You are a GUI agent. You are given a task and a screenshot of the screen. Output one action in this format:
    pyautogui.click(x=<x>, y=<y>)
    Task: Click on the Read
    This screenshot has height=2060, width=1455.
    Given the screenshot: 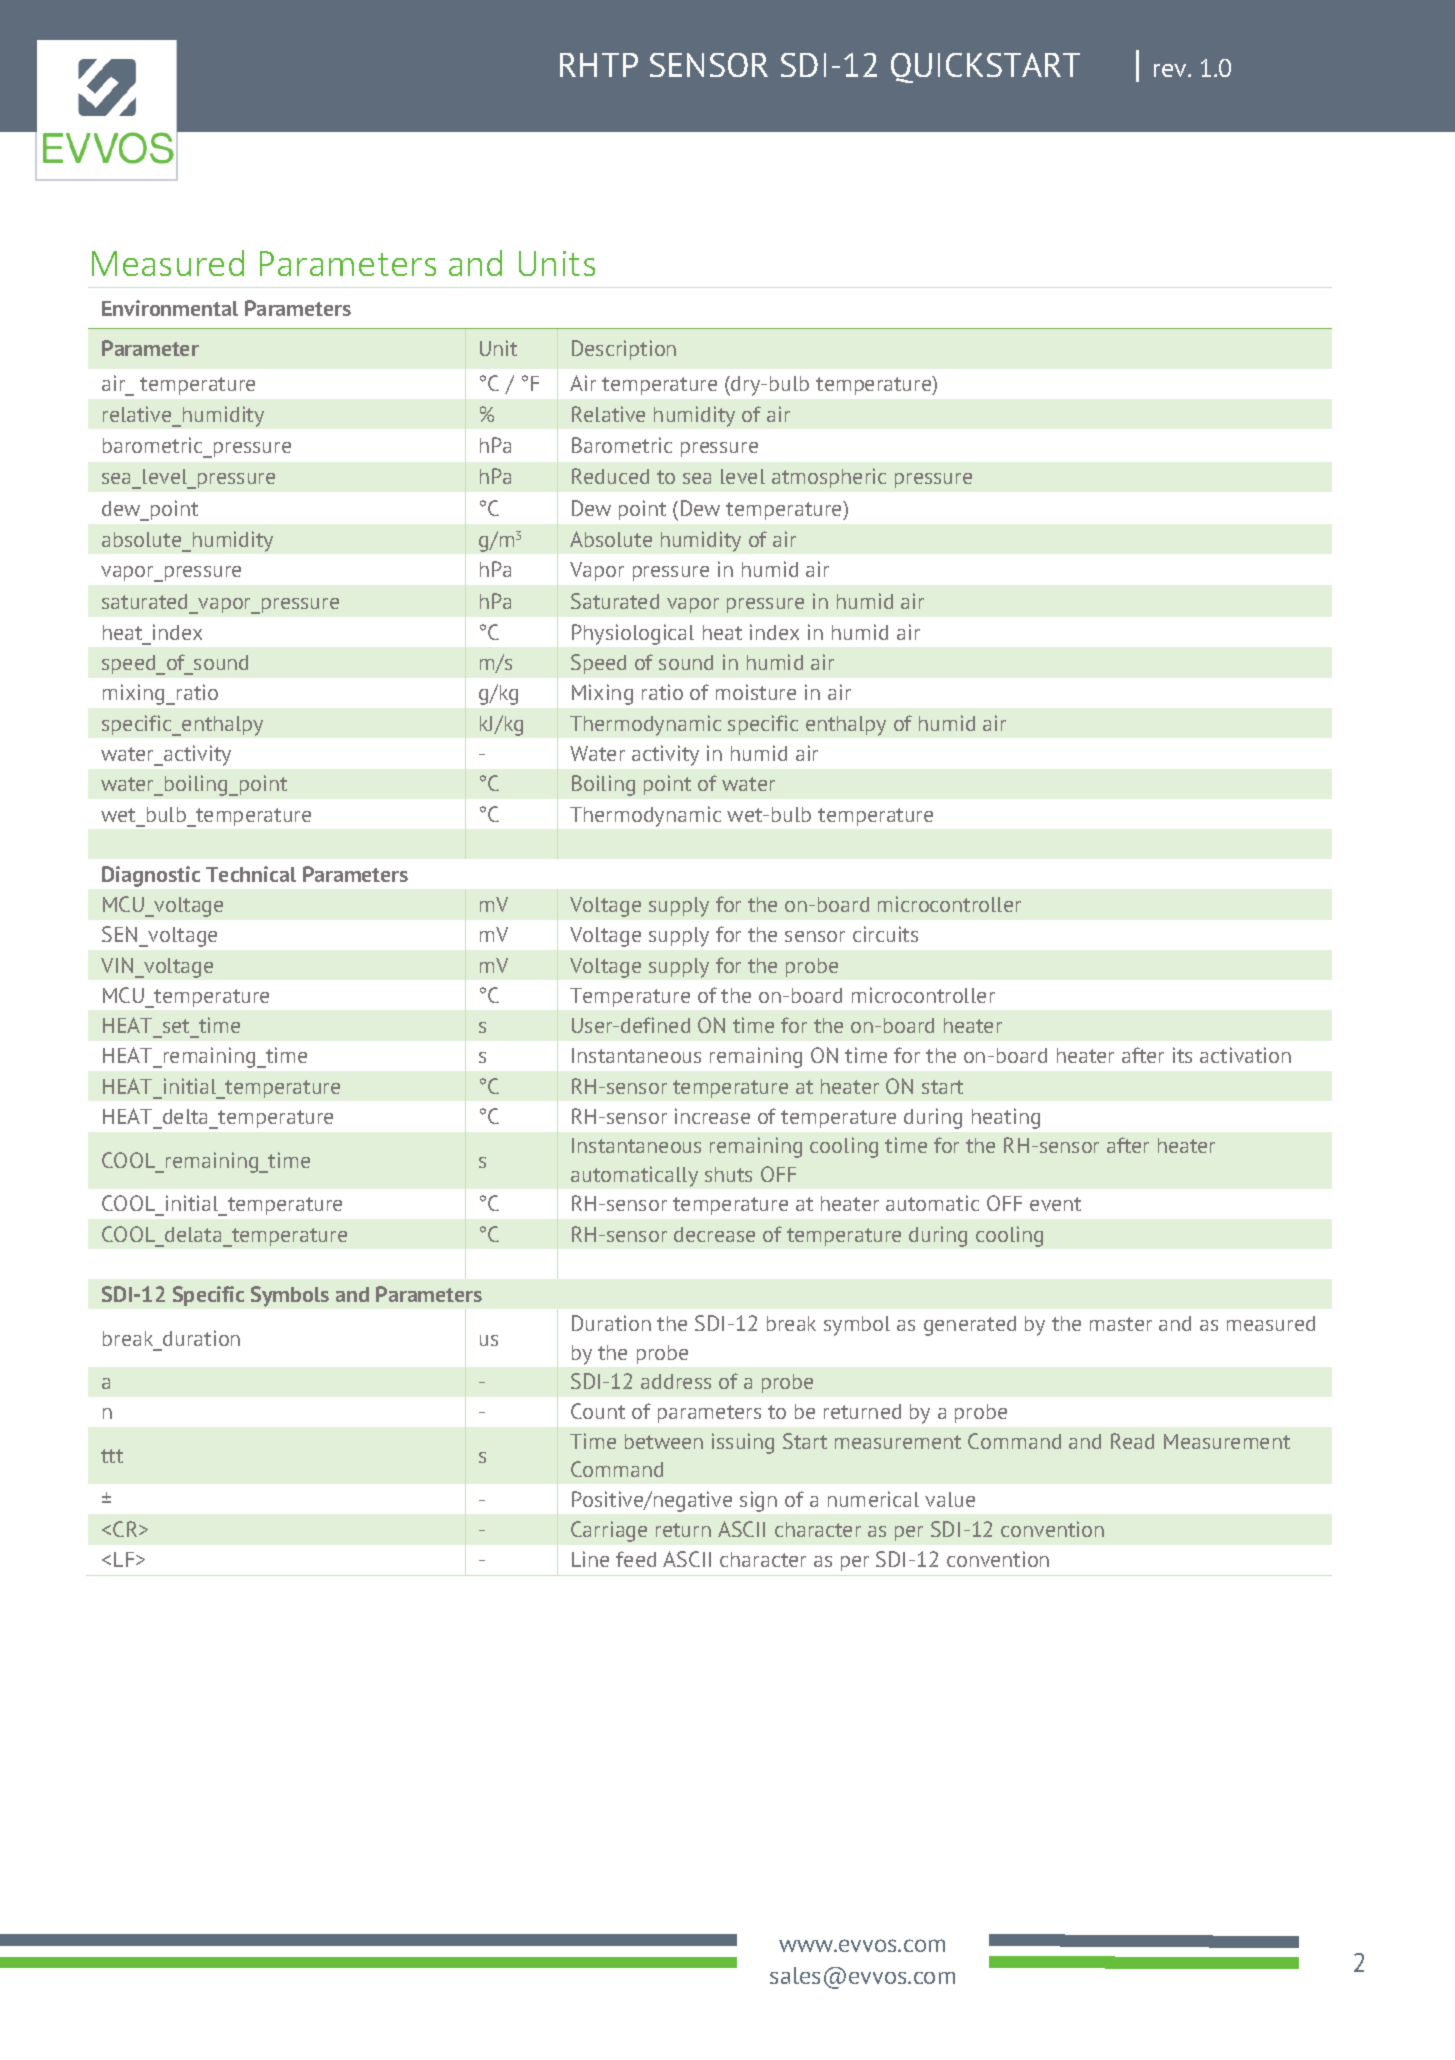 What is the action you would take?
    pyautogui.click(x=1132, y=1441)
